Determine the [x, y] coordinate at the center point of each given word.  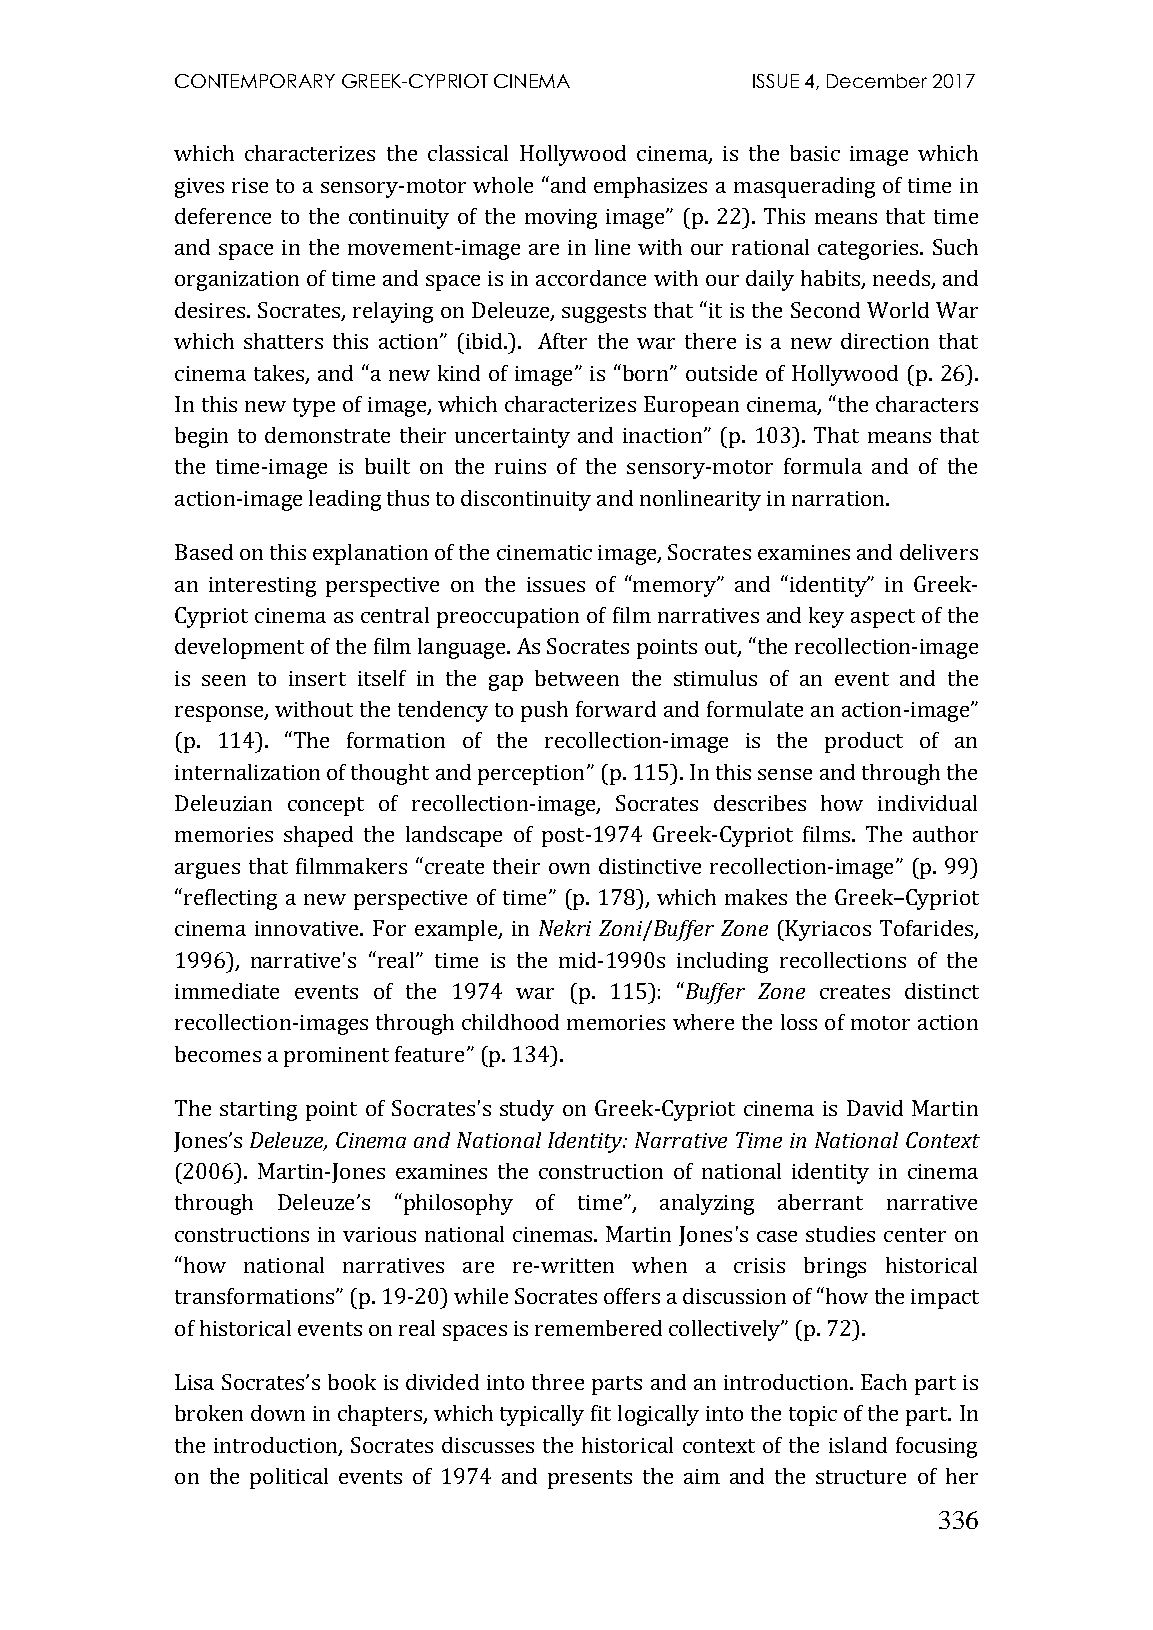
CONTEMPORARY [255, 81]
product [864, 742]
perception [531, 775]
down [278, 1413]
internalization [247, 772]
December [877, 81]
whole [503, 185]
